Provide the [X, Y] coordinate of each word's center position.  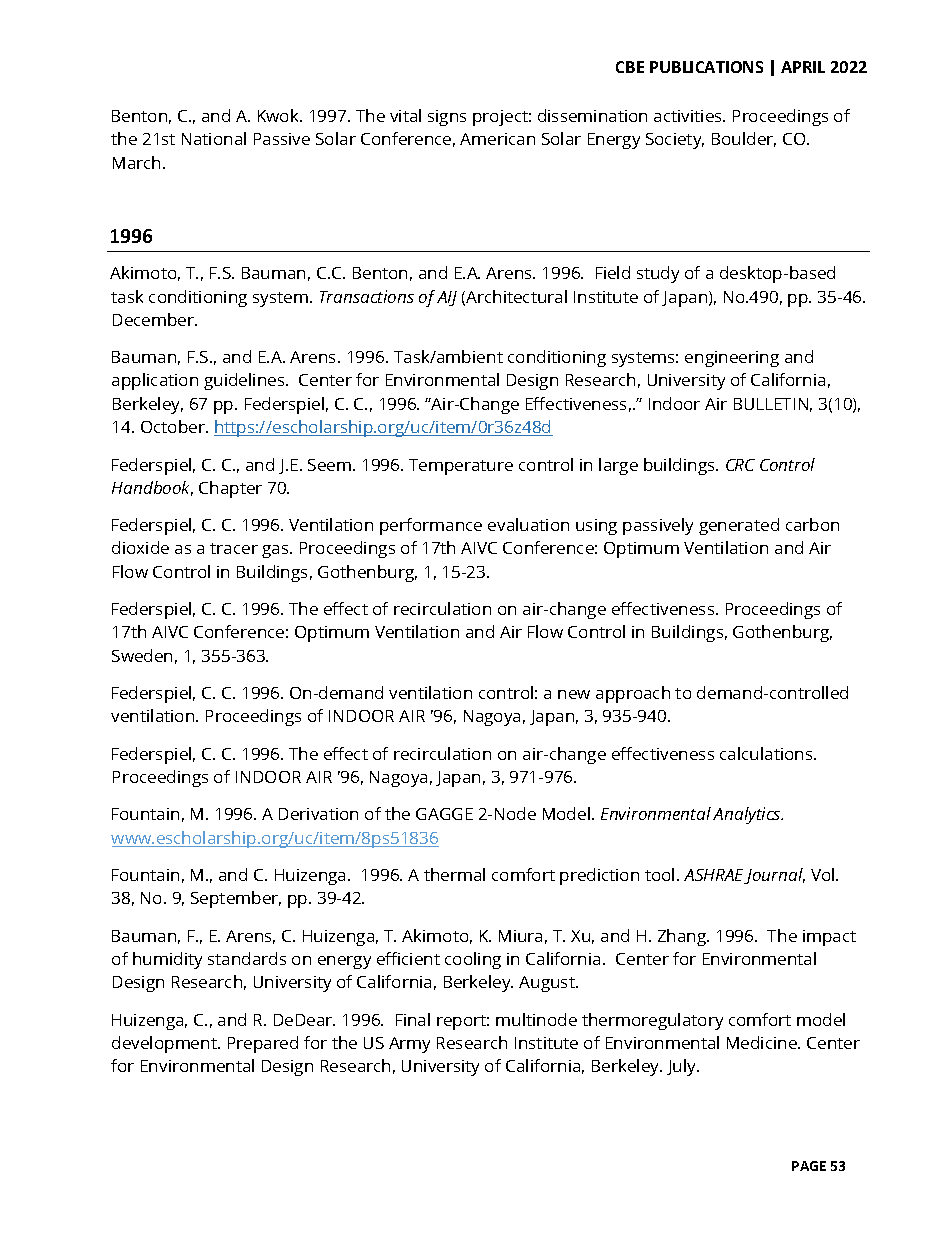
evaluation [528, 524]
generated [739, 526]
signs [447, 118]
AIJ [447, 298]
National [214, 138]
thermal [454, 874]
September [236, 899]
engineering [732, 359]
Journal [774, 876]
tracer [234, 548]
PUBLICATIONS [706, 67]
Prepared [263, 1044]
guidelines [245, 381]
